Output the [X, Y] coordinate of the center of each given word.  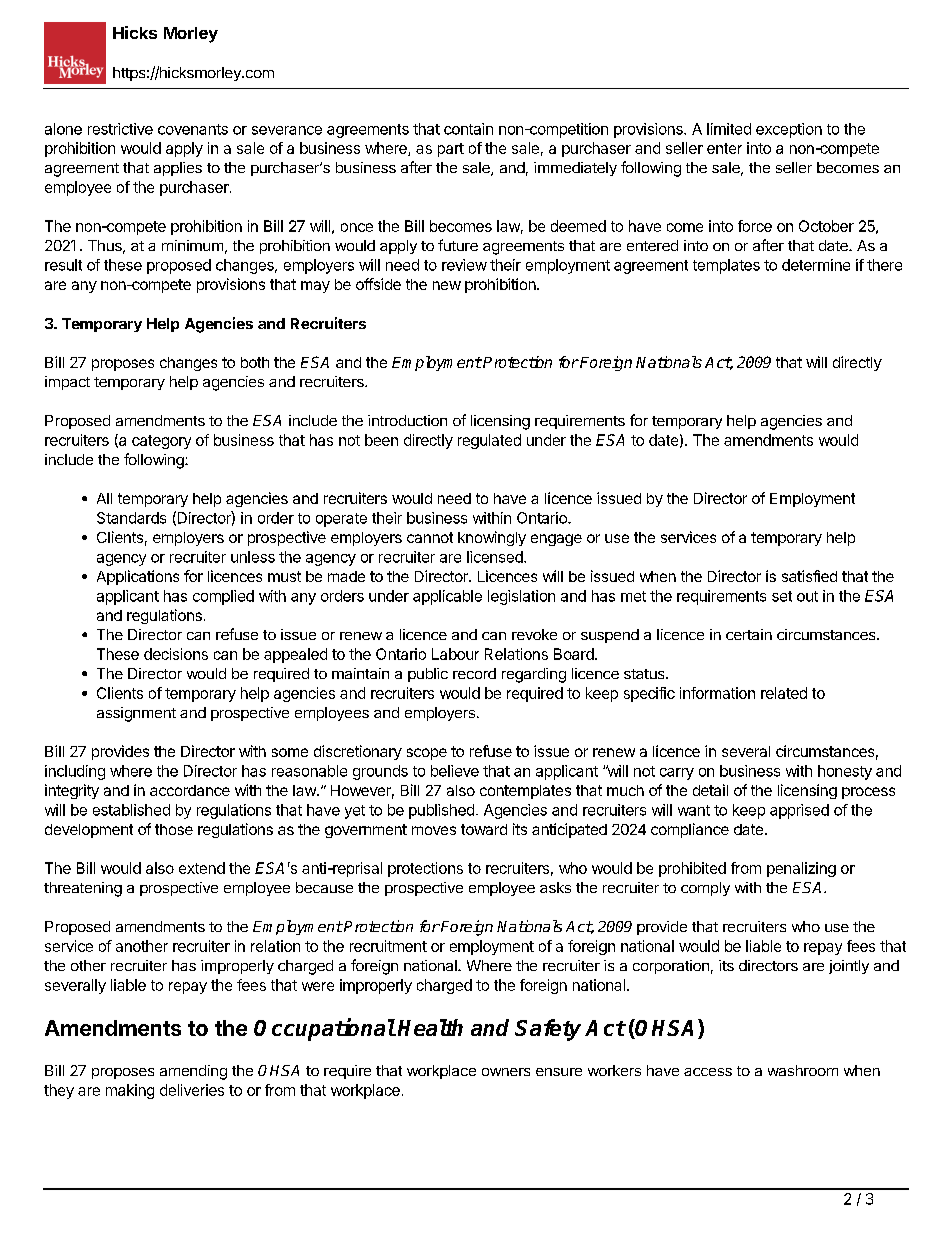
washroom [803, 1070]
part [451, 150]
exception [789, 130]
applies [178, 169]
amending [193, 1072]
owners [506, 1072]
